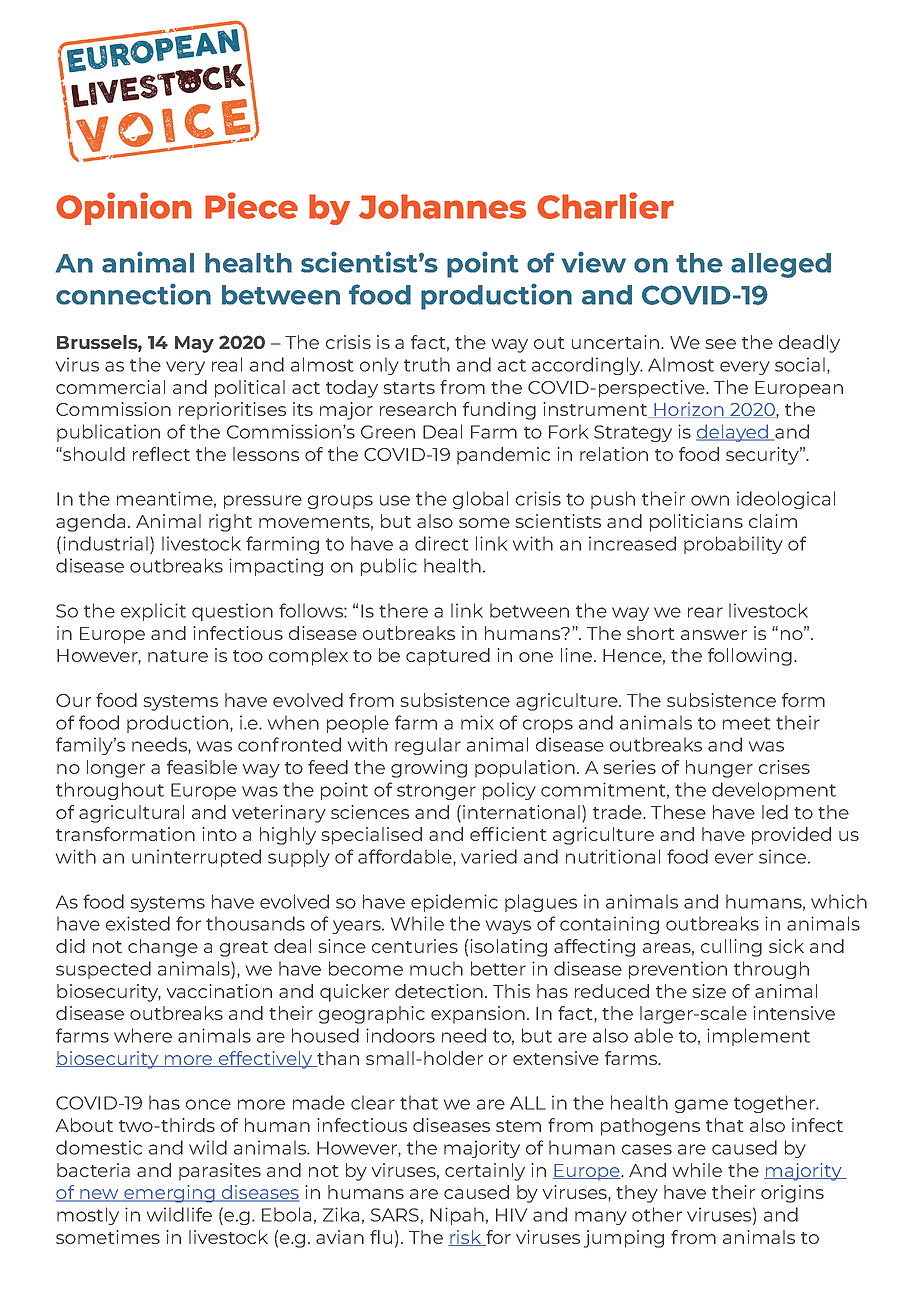  Describe the element at coordinates (781, 265) in the image. I see `alleged` at that location.
